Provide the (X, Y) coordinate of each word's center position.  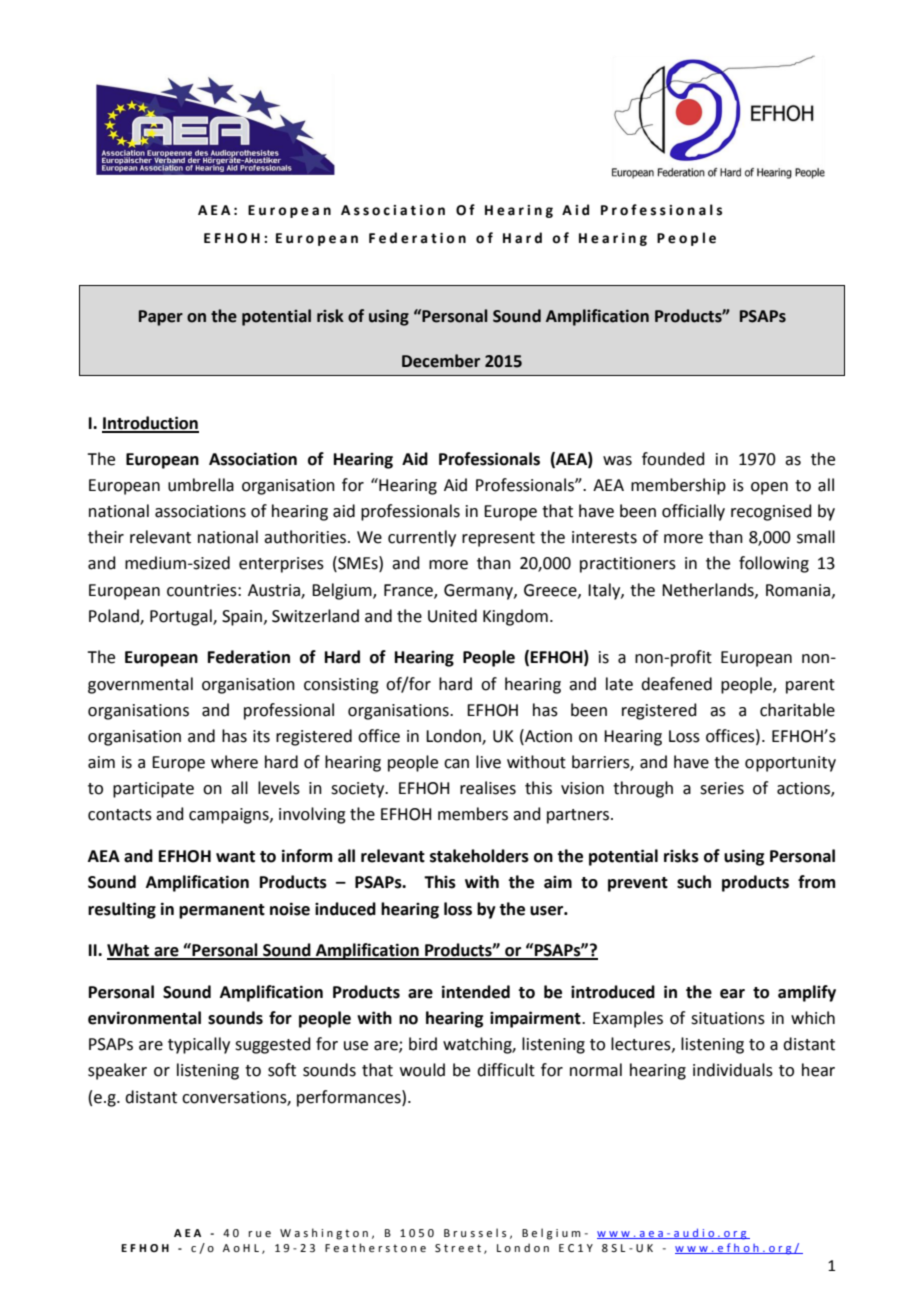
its (261, 736)
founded (673, 459)
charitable (797, 710)
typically (199, 1045)
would (422, 1070)
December (441, 361)
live (488, 762)
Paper (161, 318)
